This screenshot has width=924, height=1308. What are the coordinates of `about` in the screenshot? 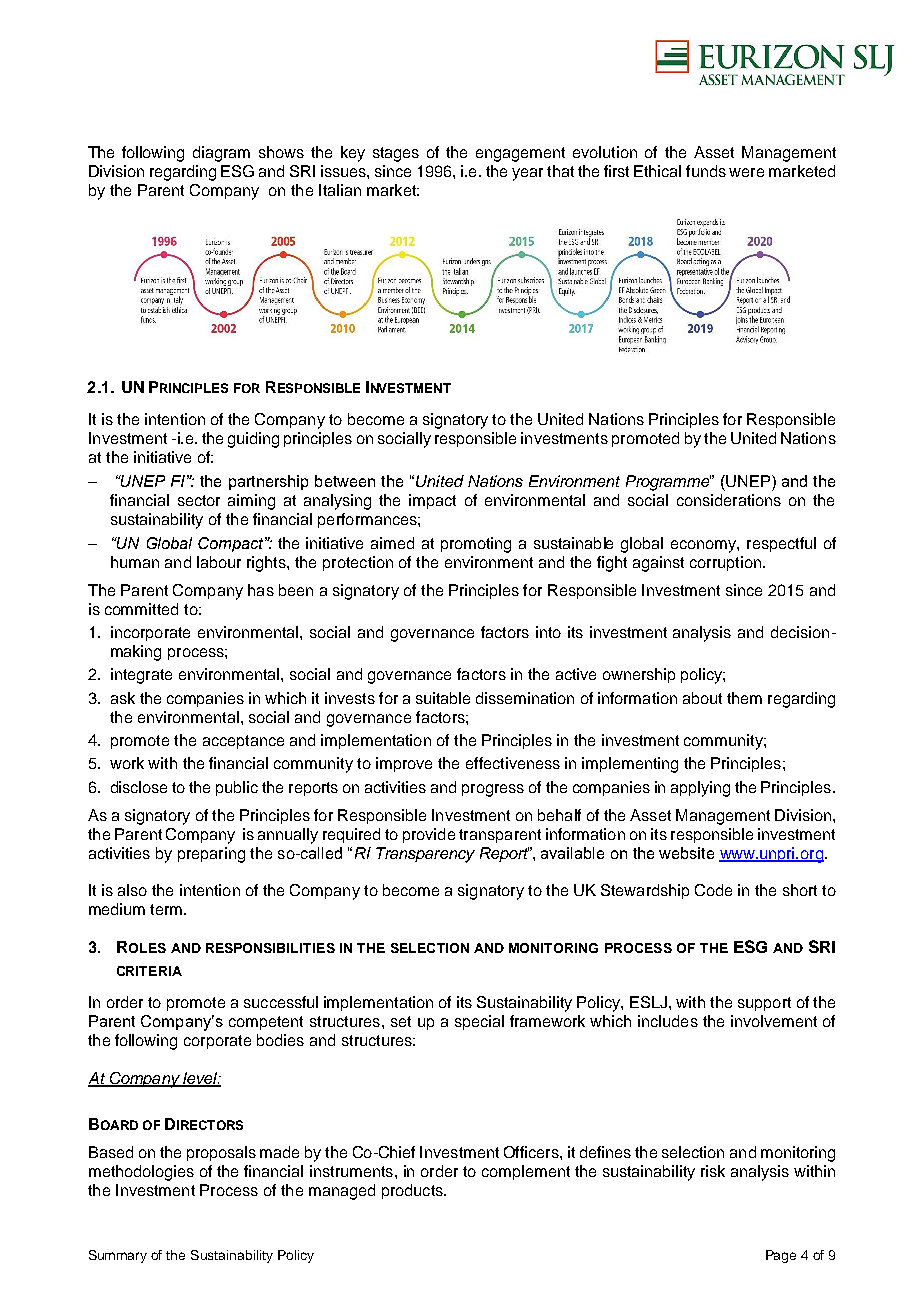 It's located at (702, 698).
